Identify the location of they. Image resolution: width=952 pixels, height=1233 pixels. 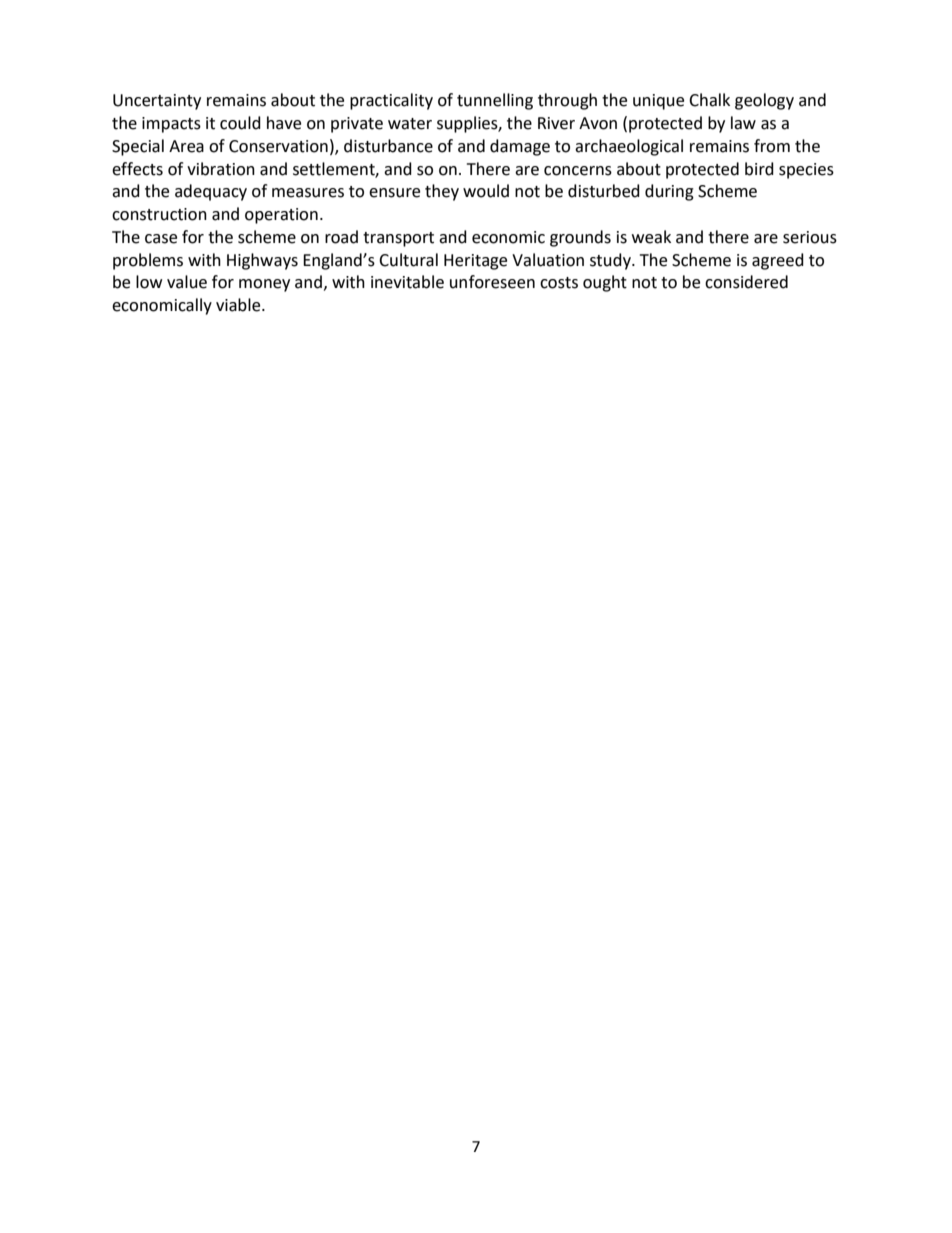
(442, 192).
